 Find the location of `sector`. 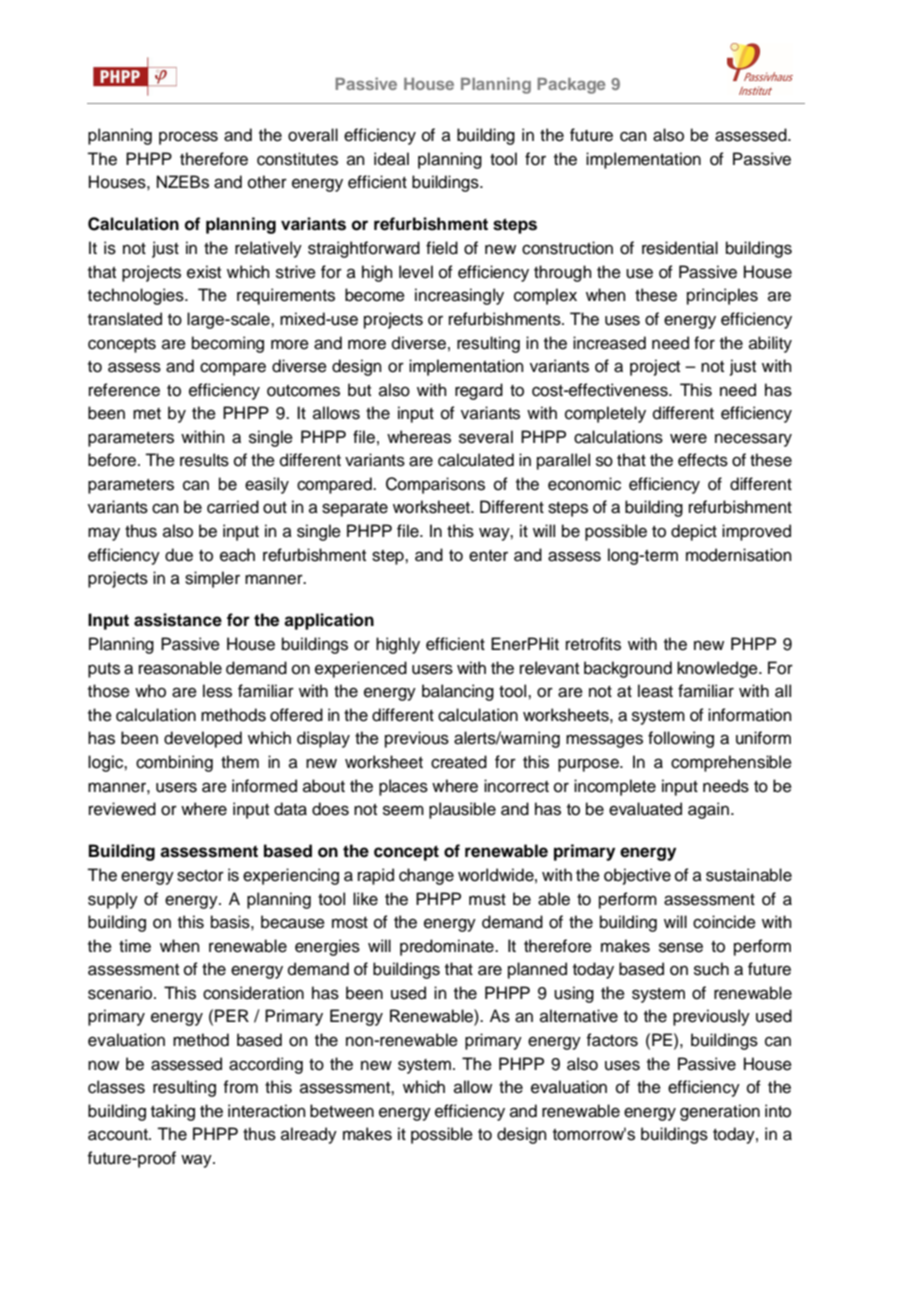

sector is located at coordinates (200, 876).
